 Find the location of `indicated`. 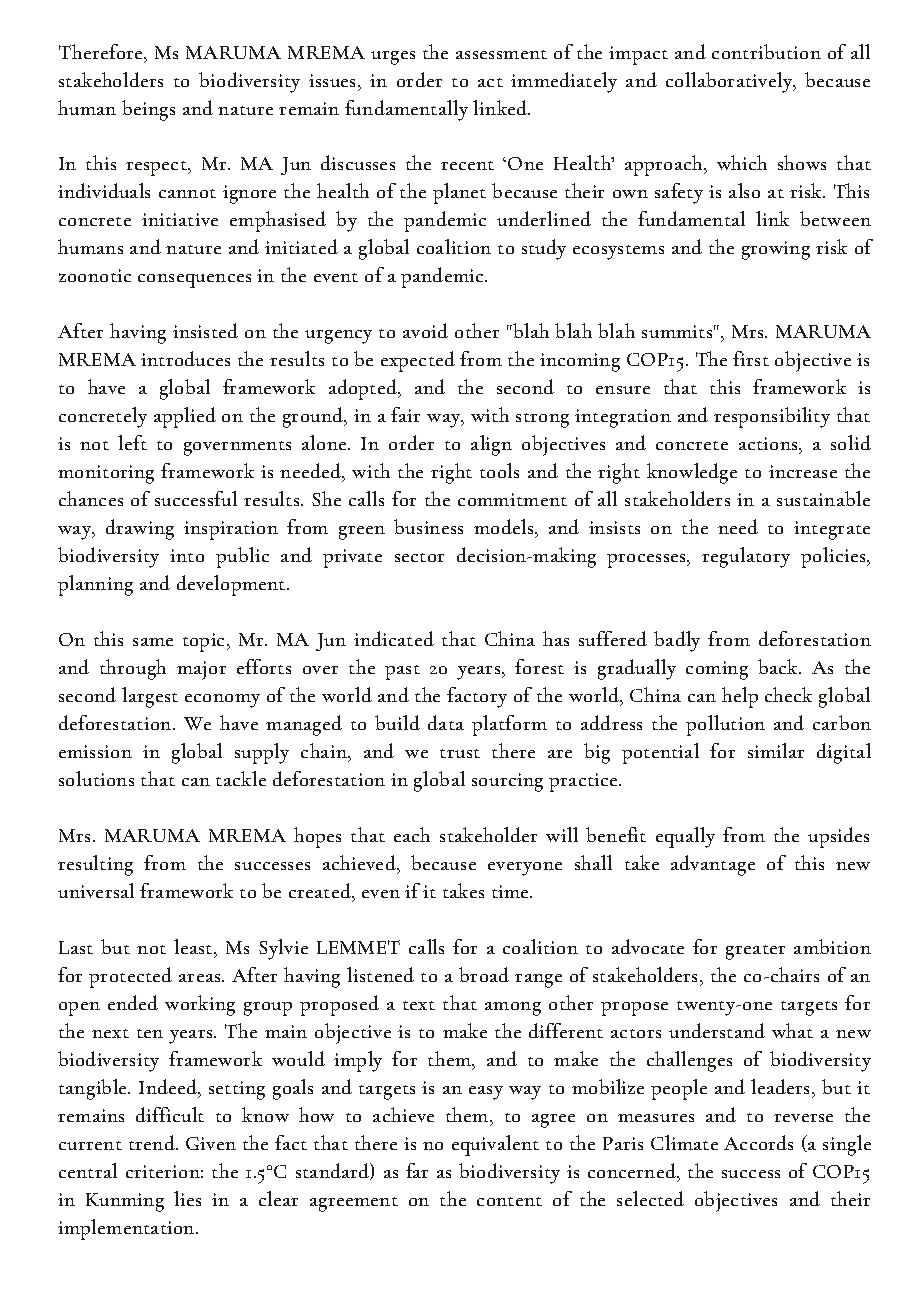

indicated is located at coordinates (394, 638).
